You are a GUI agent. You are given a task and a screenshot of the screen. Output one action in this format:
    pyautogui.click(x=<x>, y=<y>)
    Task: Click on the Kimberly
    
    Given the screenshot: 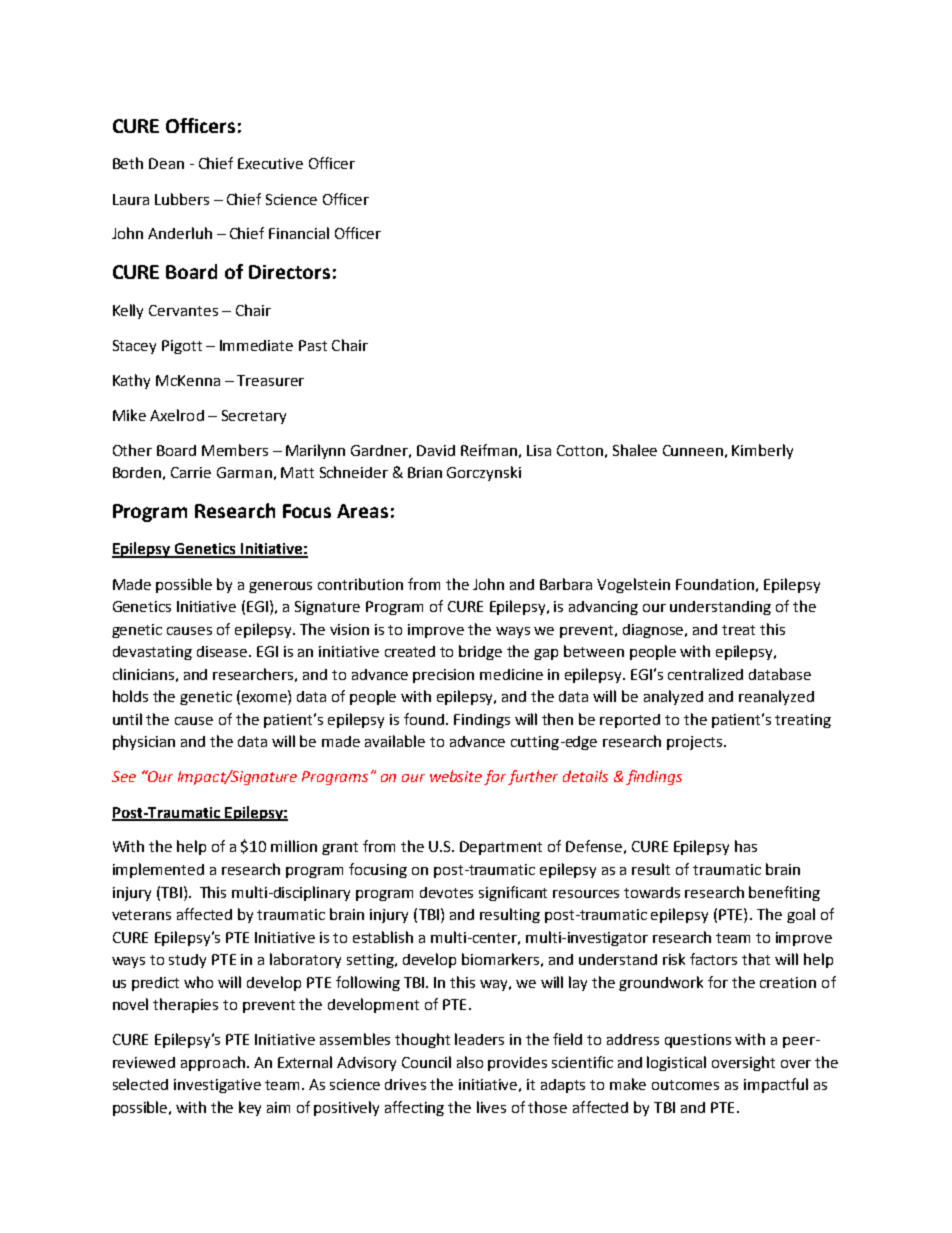 What is the action you would take?
    pyautogui.click(x=762, y=451)
